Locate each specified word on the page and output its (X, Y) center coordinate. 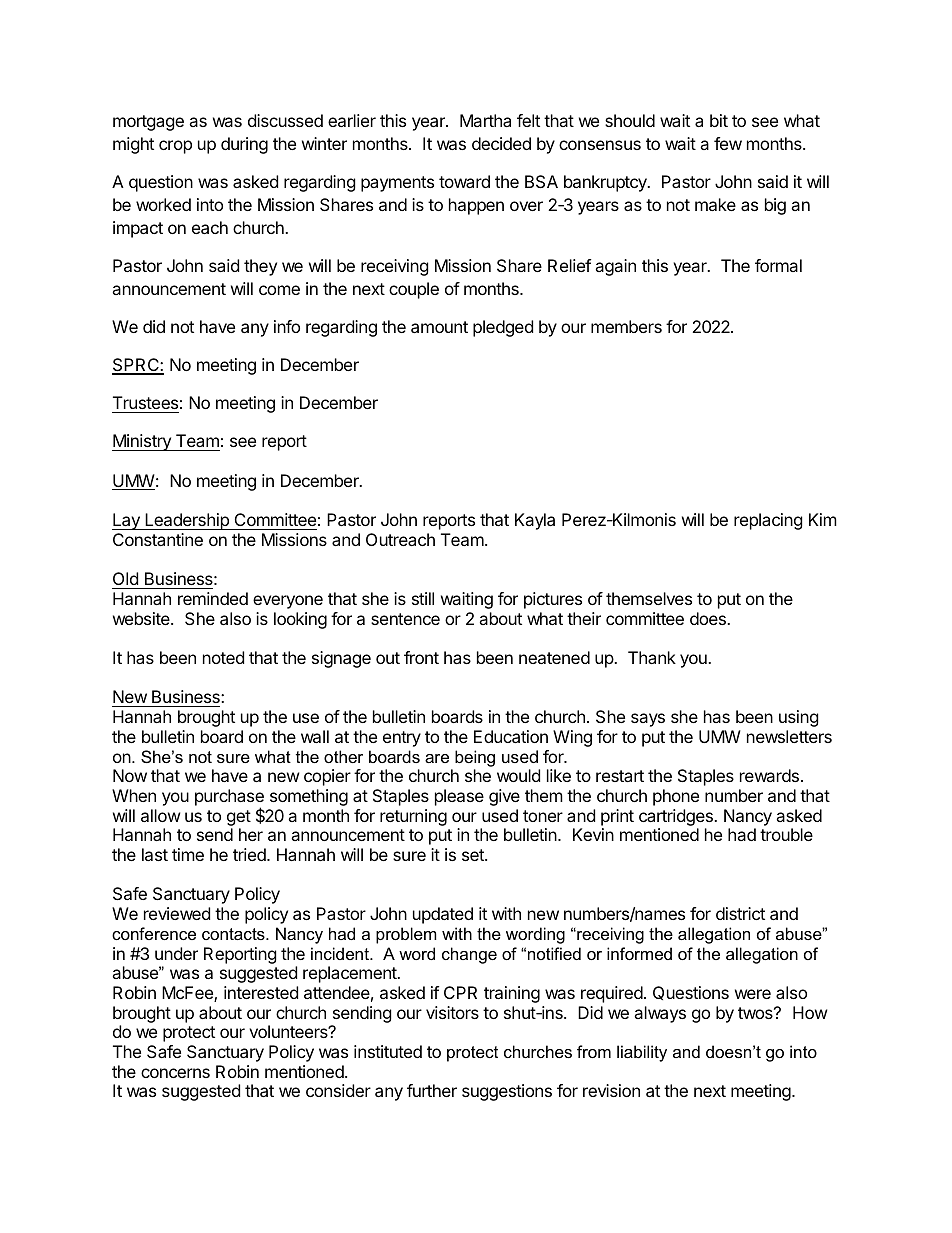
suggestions (507, 1092)
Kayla (535, 521)
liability (642, 1053)
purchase (229, 799)
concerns (175, 1073)
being (475, 758)
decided (501, 143)
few (728, 143)
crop (175, 147)
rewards (769, 775)
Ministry (142, 442)
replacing (768, 521)
